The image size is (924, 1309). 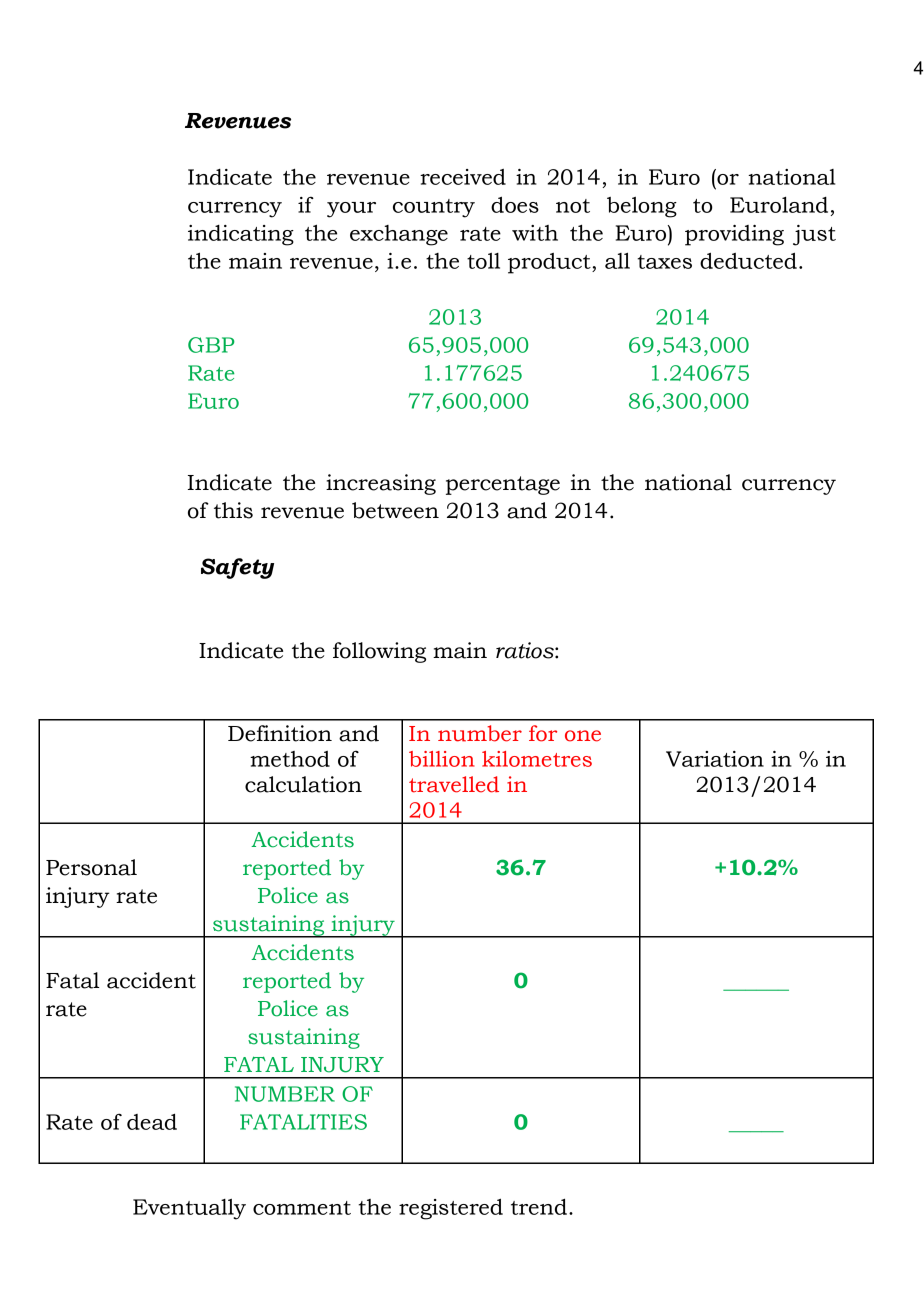 I want to click on indicating, so click(x=241, y=235).
